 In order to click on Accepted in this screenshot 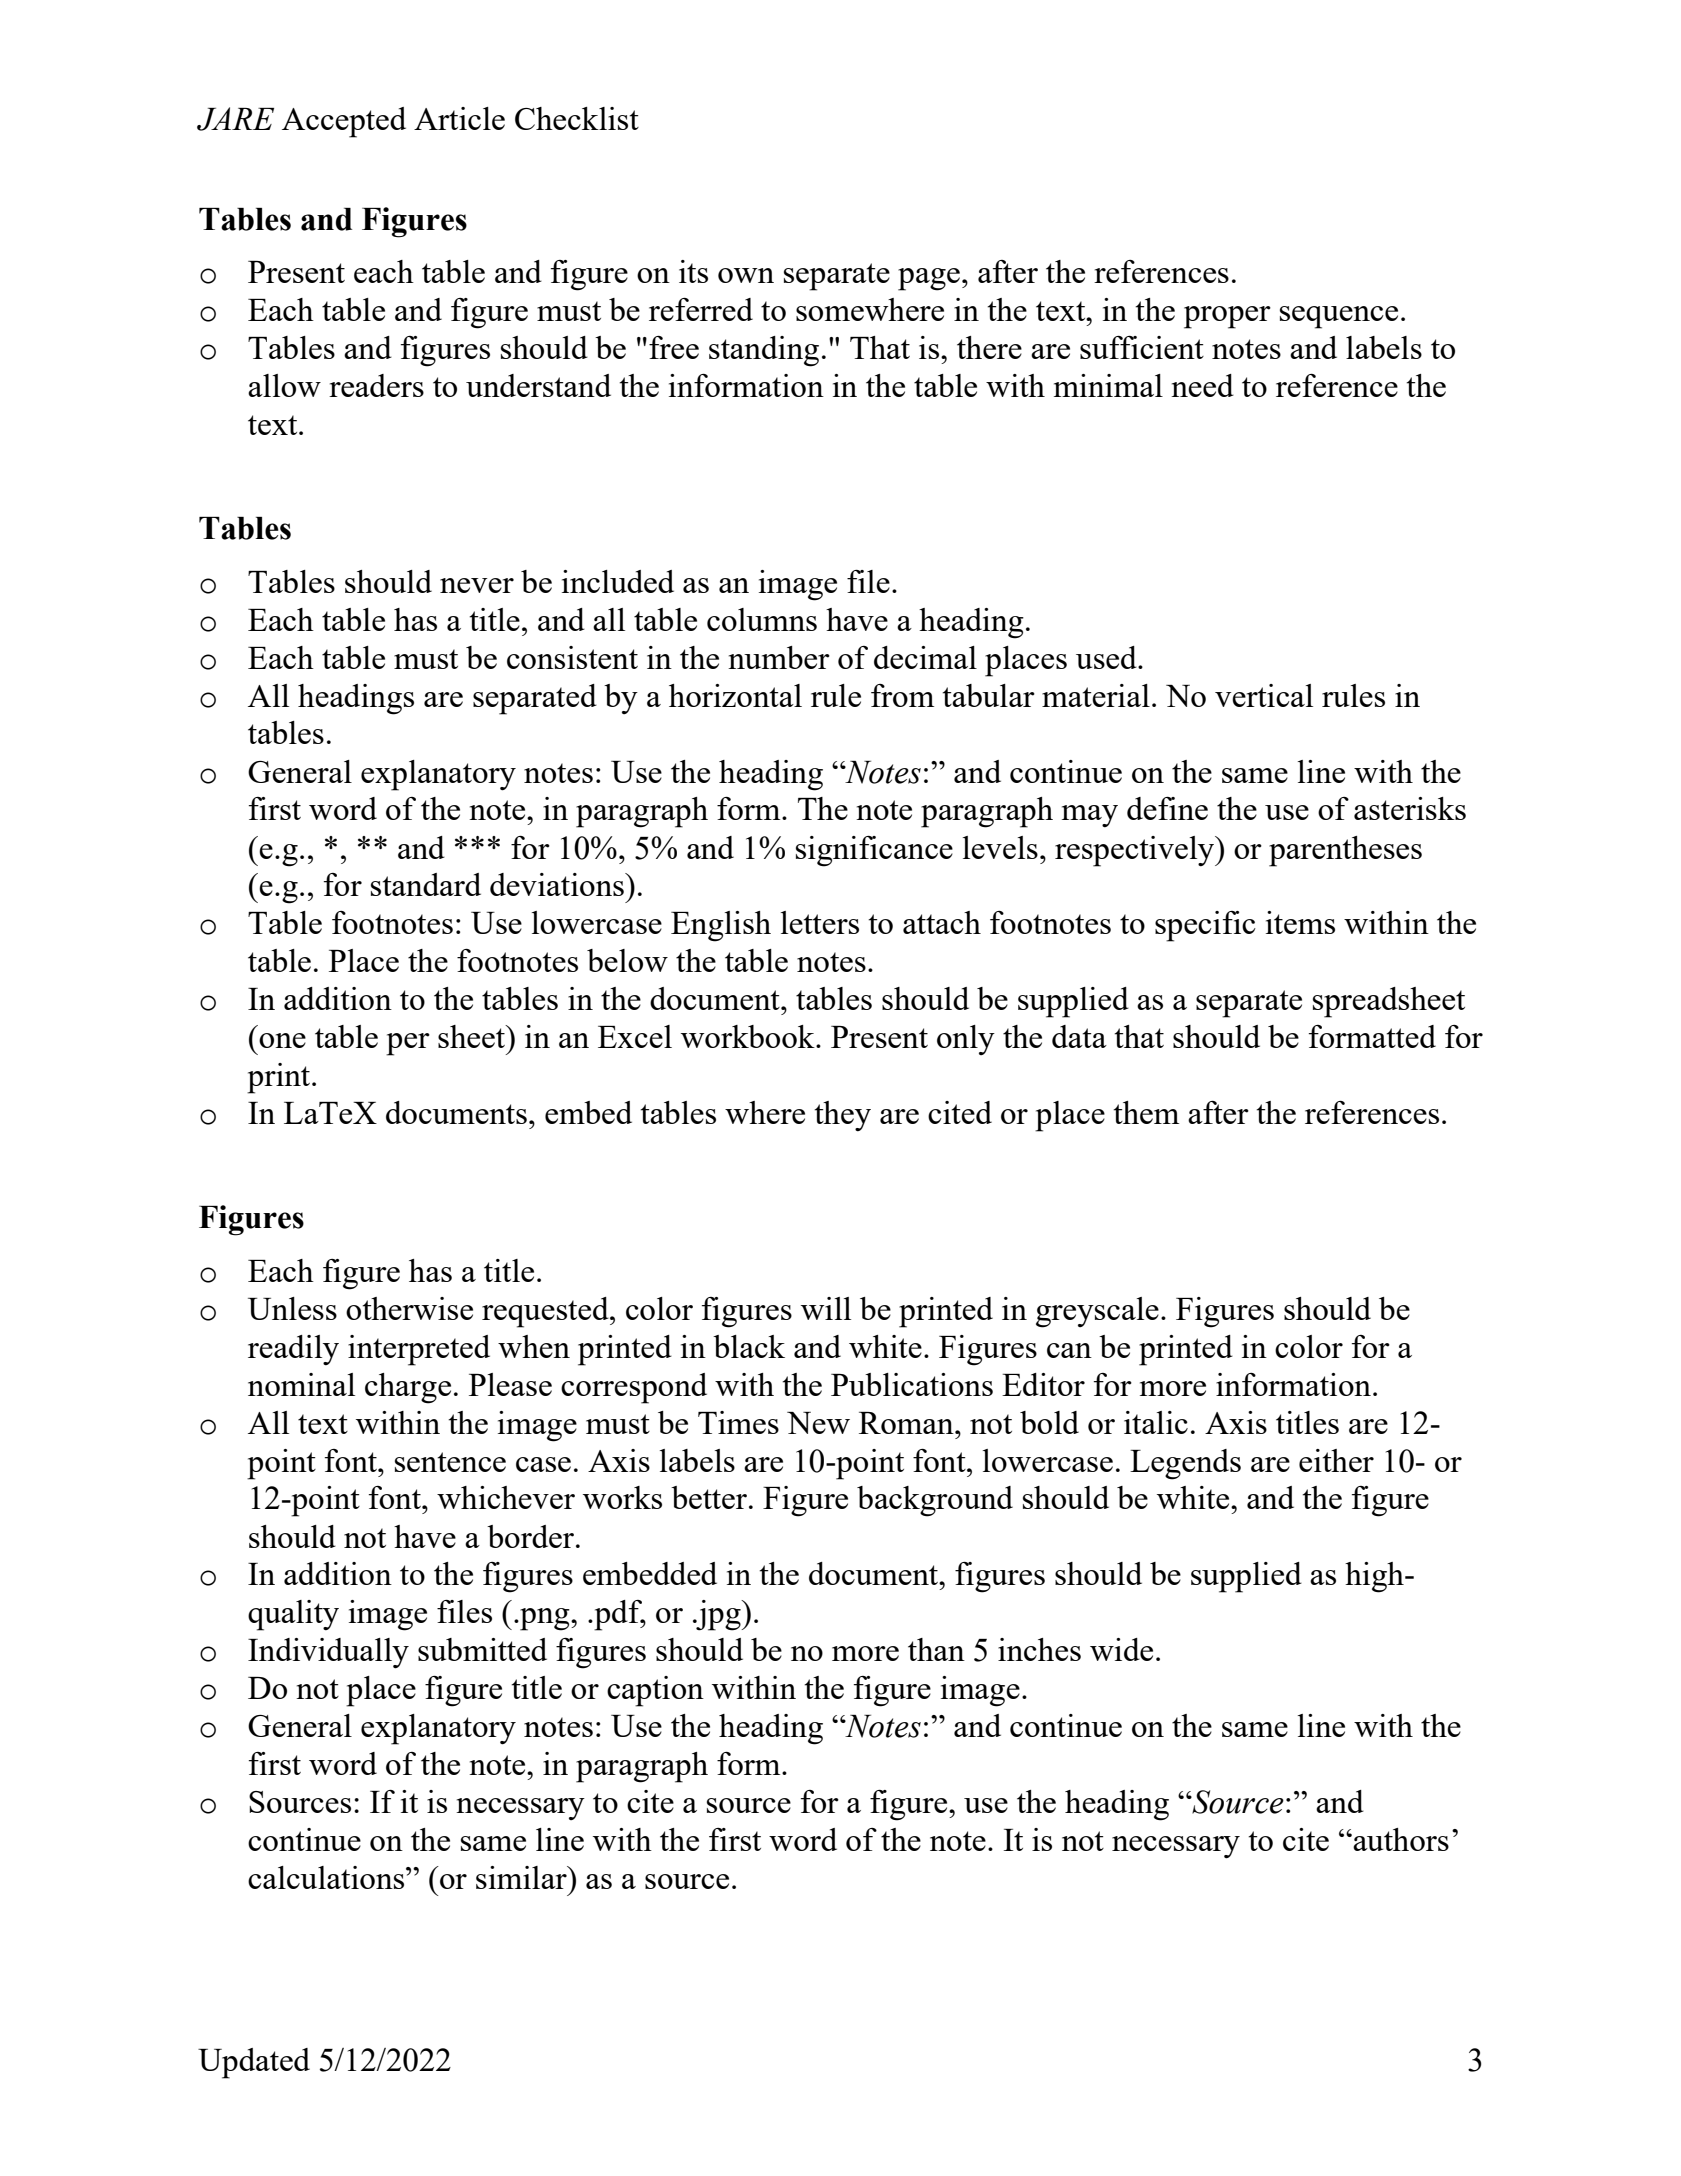, I will do `click(344, 122)`.
